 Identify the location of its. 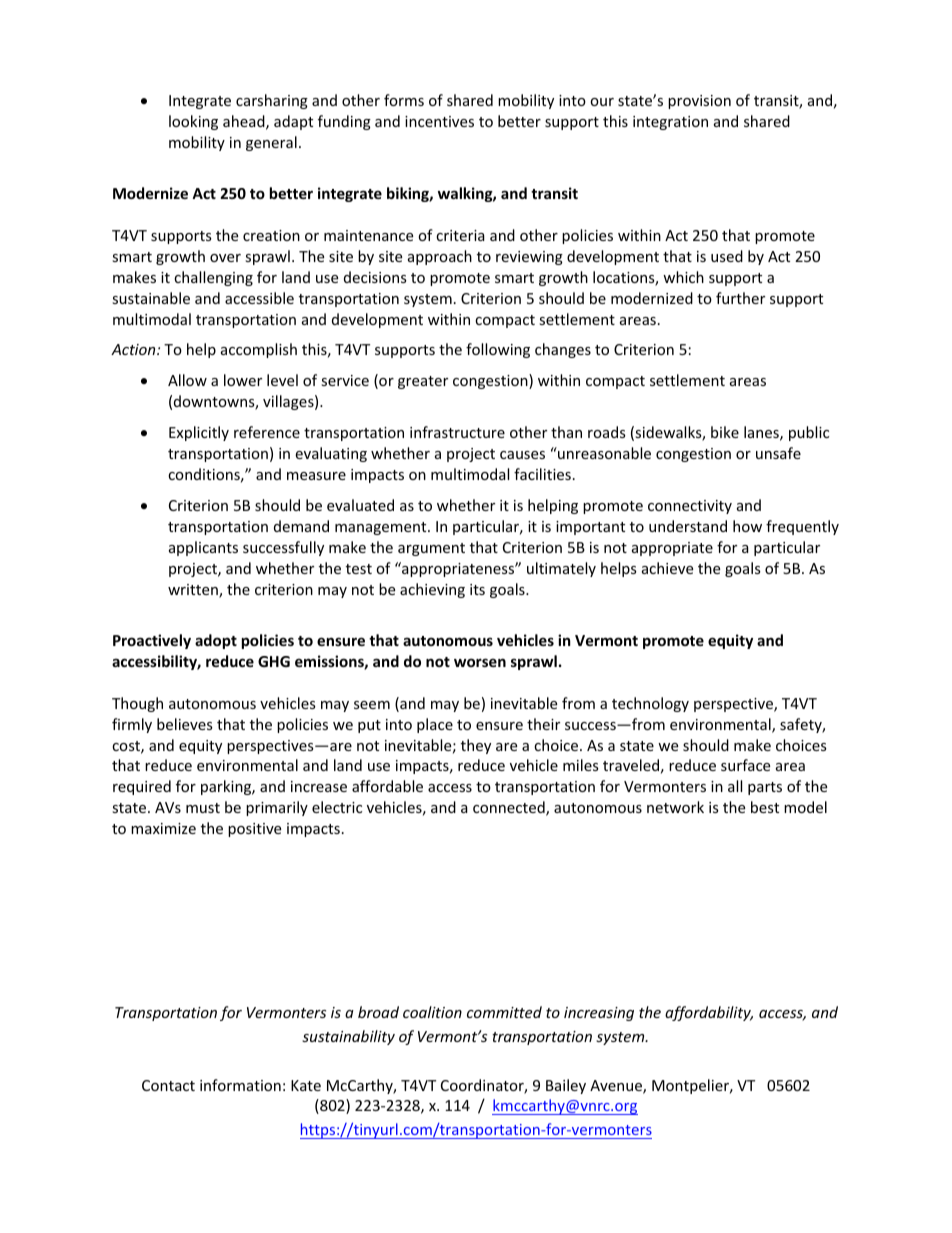
(477, 589).
